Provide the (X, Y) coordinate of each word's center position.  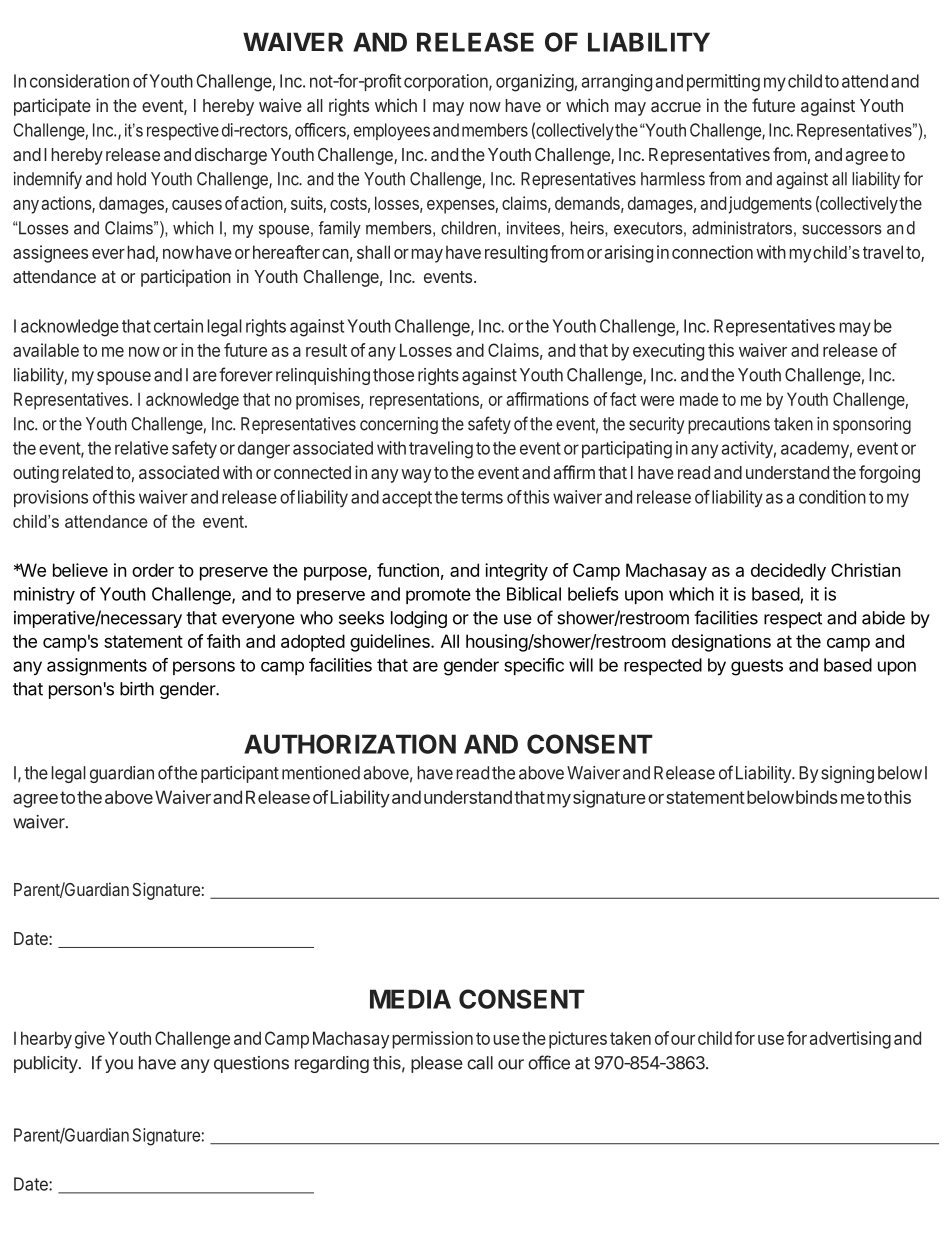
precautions (729, 425)
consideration (79, 81)
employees (392, 131)
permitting (723, 83)
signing (847, 774)
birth (137, 689)
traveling (441, 450)
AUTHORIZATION (350, 744)
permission (433, 1040)
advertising (850, 1040)
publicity (47, 1064)
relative (141, 448)
